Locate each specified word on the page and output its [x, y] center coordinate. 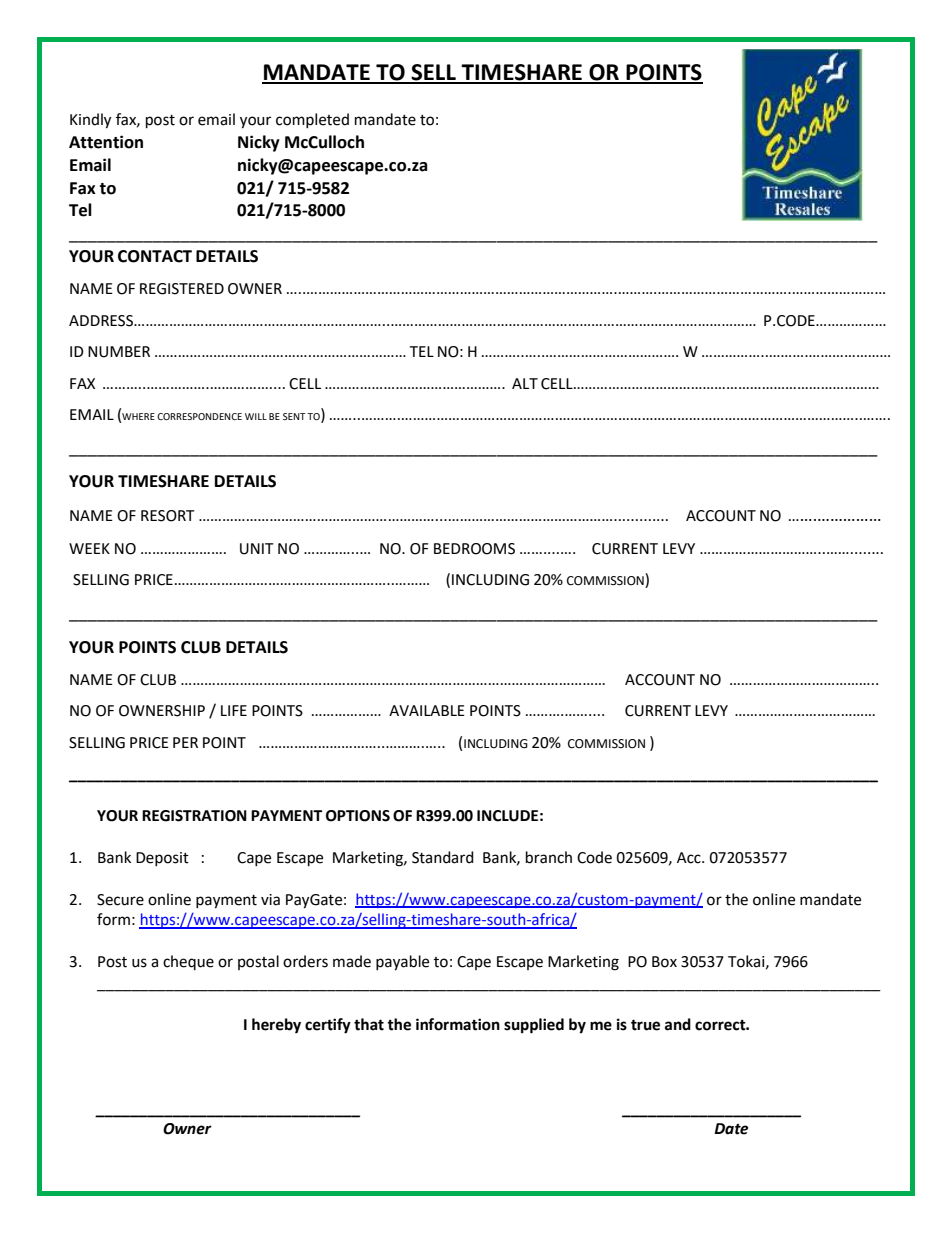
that [369, 1024]
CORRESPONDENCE [199, 416]
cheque [188, 962]
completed [312, 120]
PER [185, 742]
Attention [106, 142]
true [645, 1025]
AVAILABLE [427, 710]
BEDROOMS [474, 549]
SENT [295, 416]
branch [549, 857]
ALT [525, 383]
